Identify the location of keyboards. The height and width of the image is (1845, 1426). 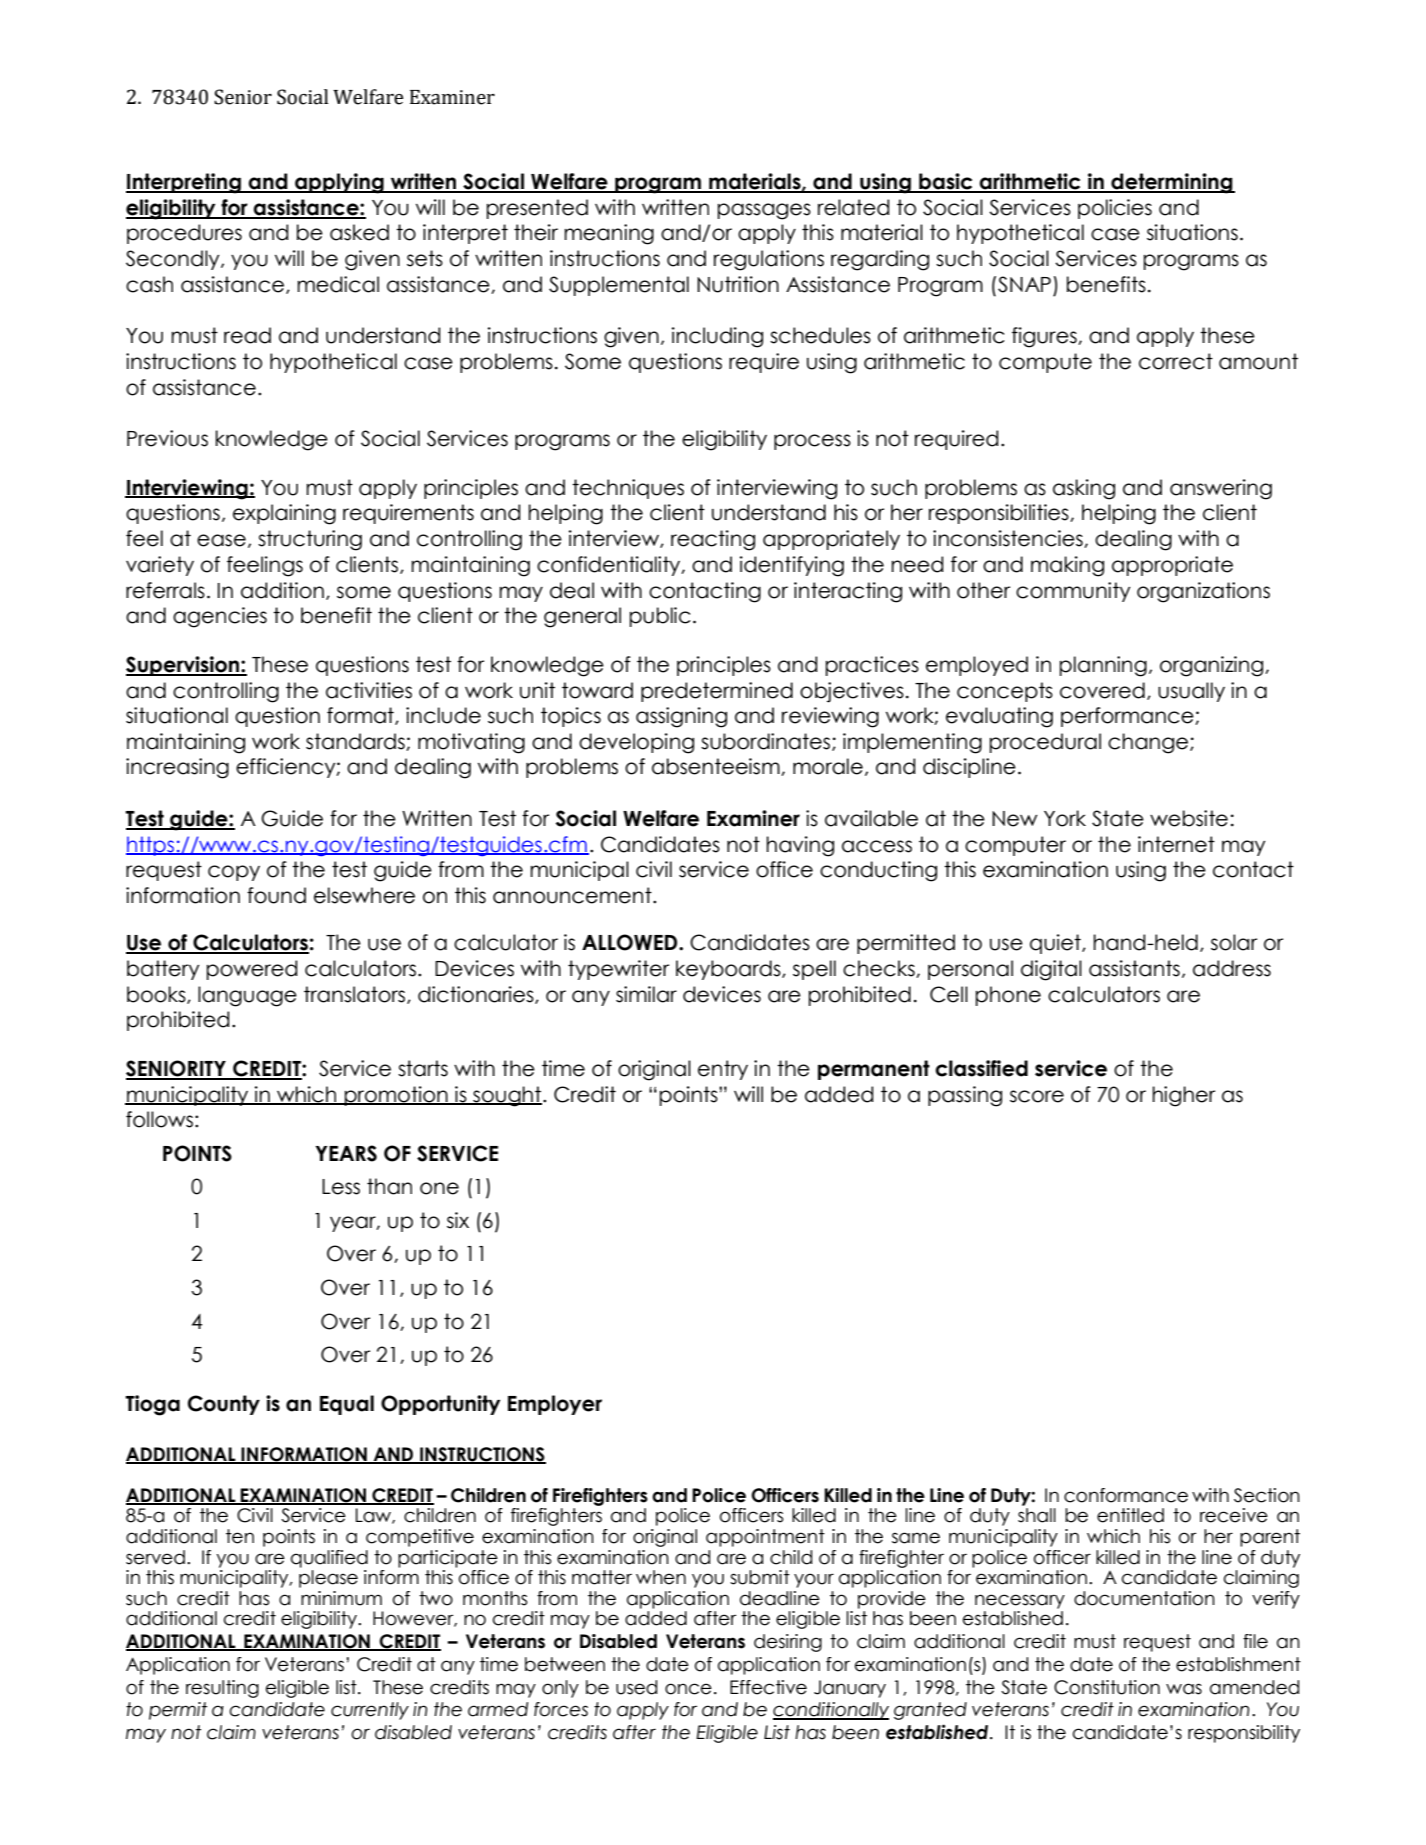
(729, 970).
